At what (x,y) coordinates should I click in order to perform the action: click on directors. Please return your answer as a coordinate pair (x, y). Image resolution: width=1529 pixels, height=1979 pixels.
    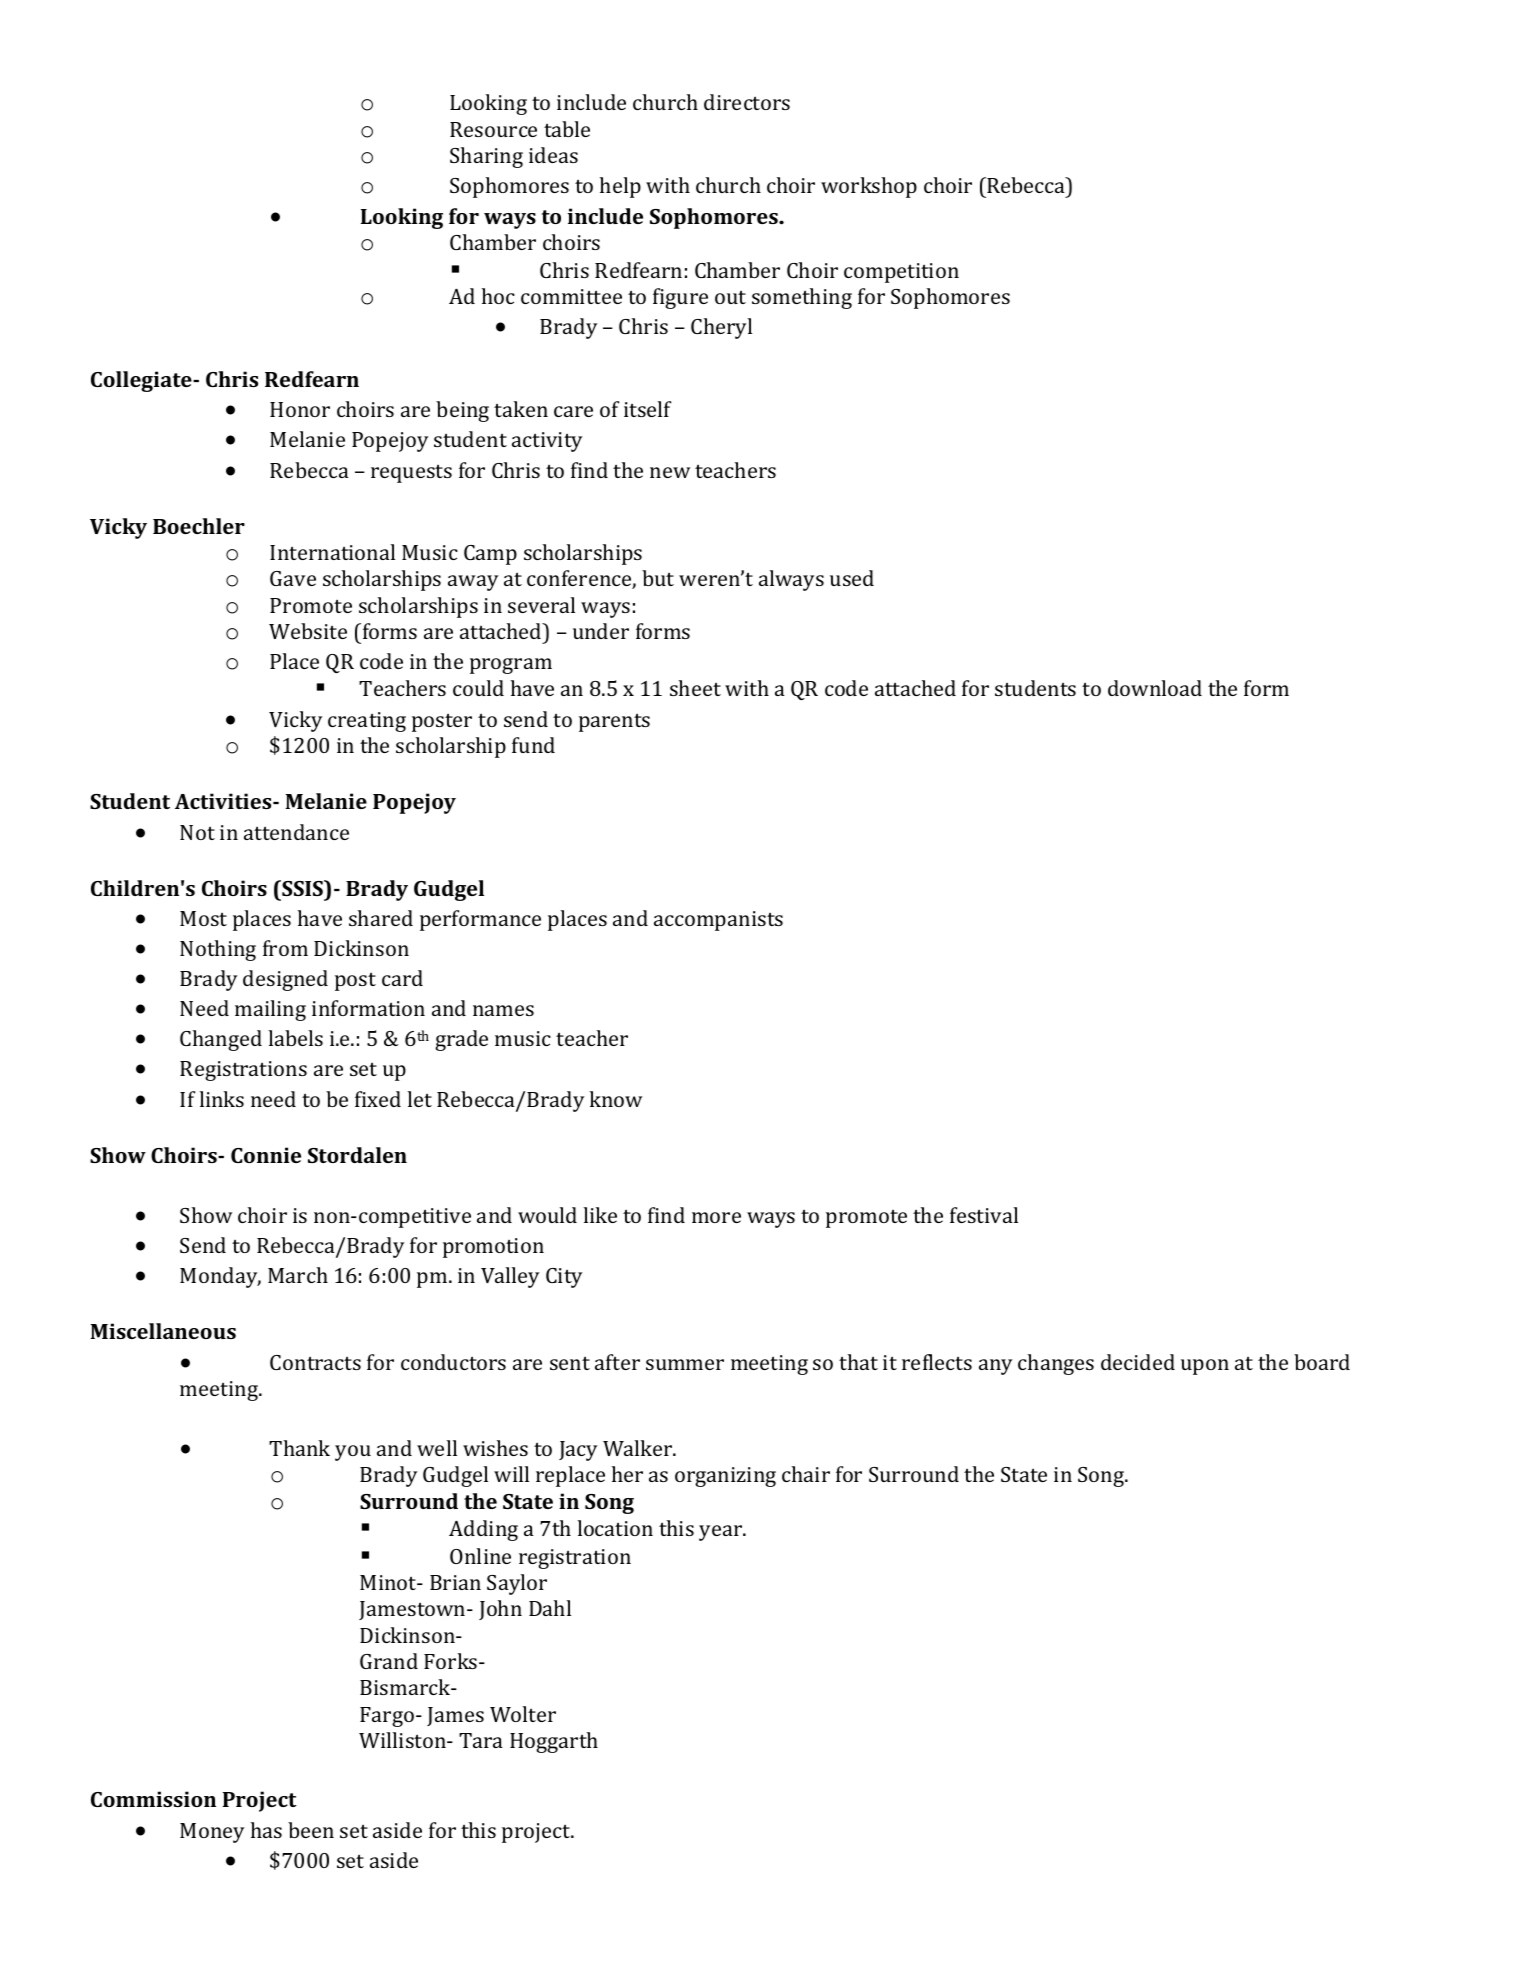
    Looking at the image, I should click on (747, 102).
